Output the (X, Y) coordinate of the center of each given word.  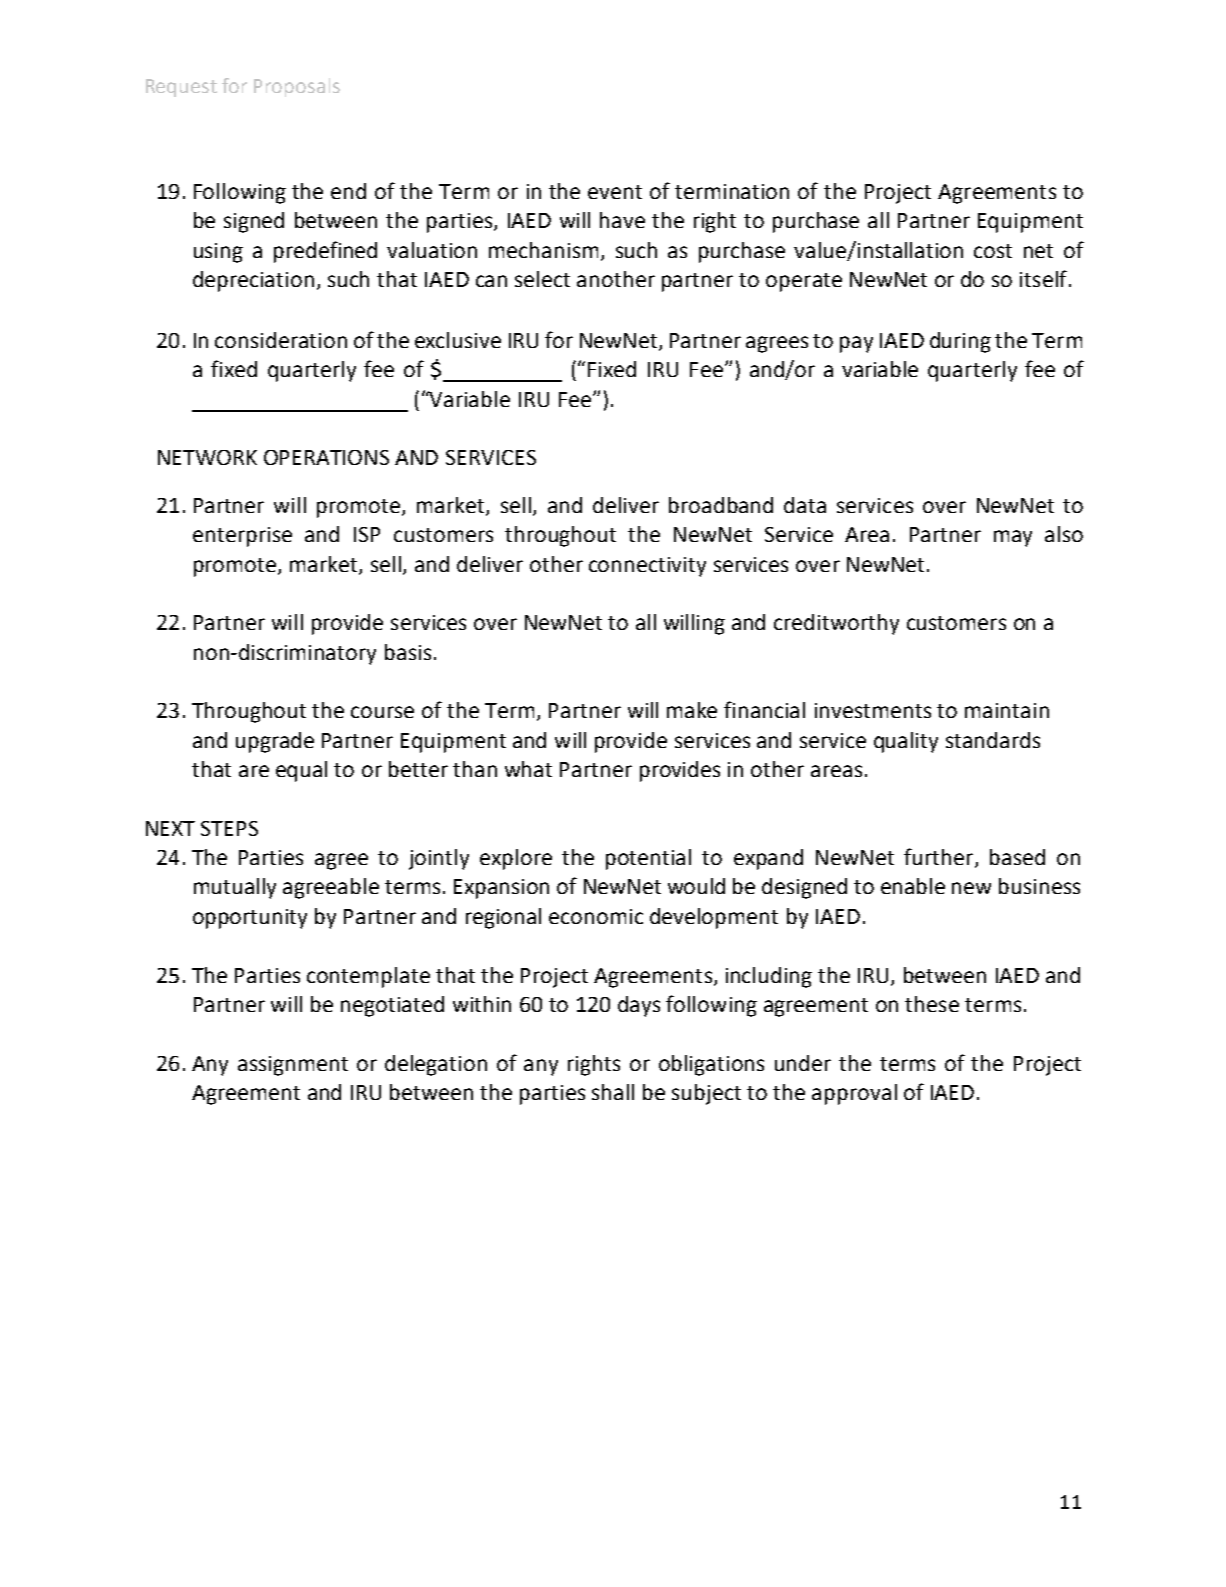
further (940, 858)
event (615, 192)
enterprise (242, 537)
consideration (281, 340)
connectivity (647, 567)
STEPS (229, 828)
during (960, 342)
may (1013, 538)
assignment (293, 1066)
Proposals (297, 87)
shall (613, 1092)
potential (648, 859)
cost (993, 251)
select (542, 279)
